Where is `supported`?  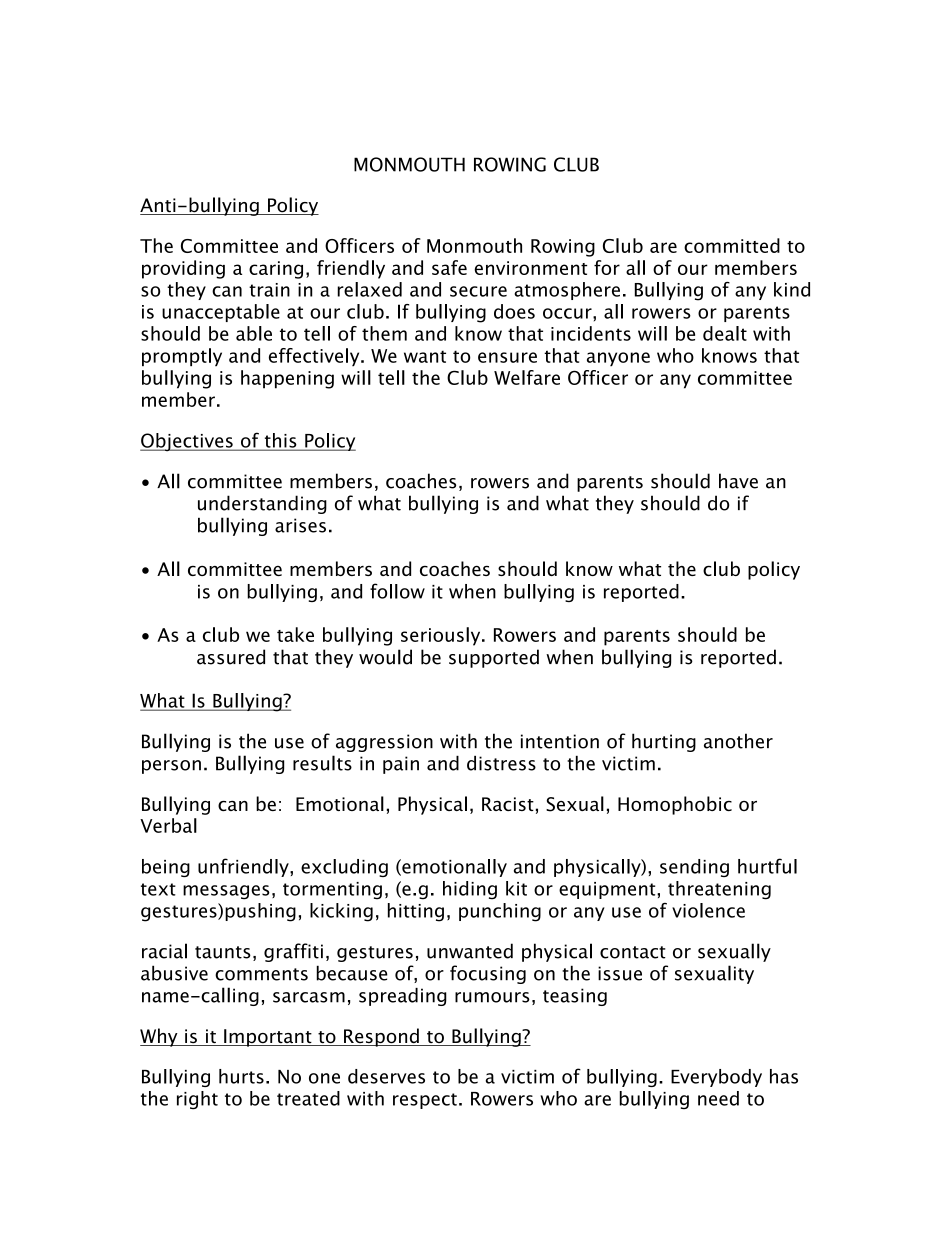
supported is located at coordinates (494, 658).
